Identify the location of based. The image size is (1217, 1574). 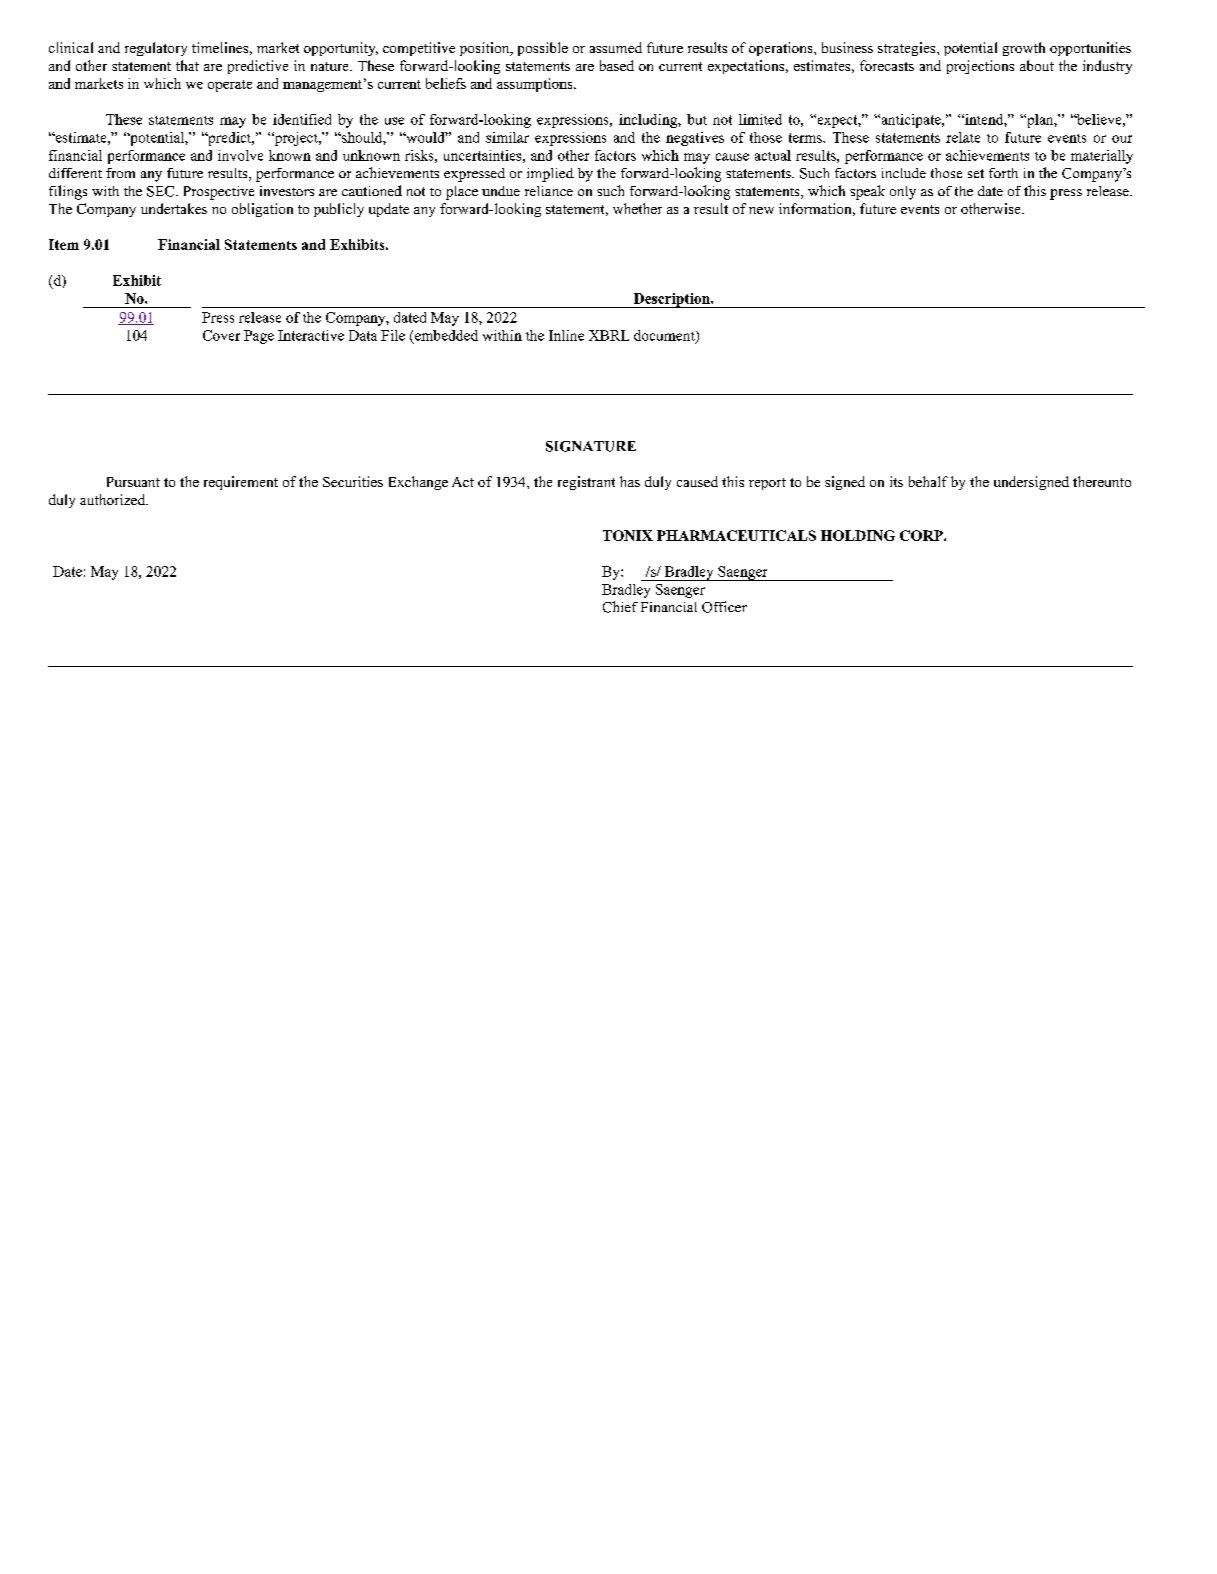
(617, 65).
